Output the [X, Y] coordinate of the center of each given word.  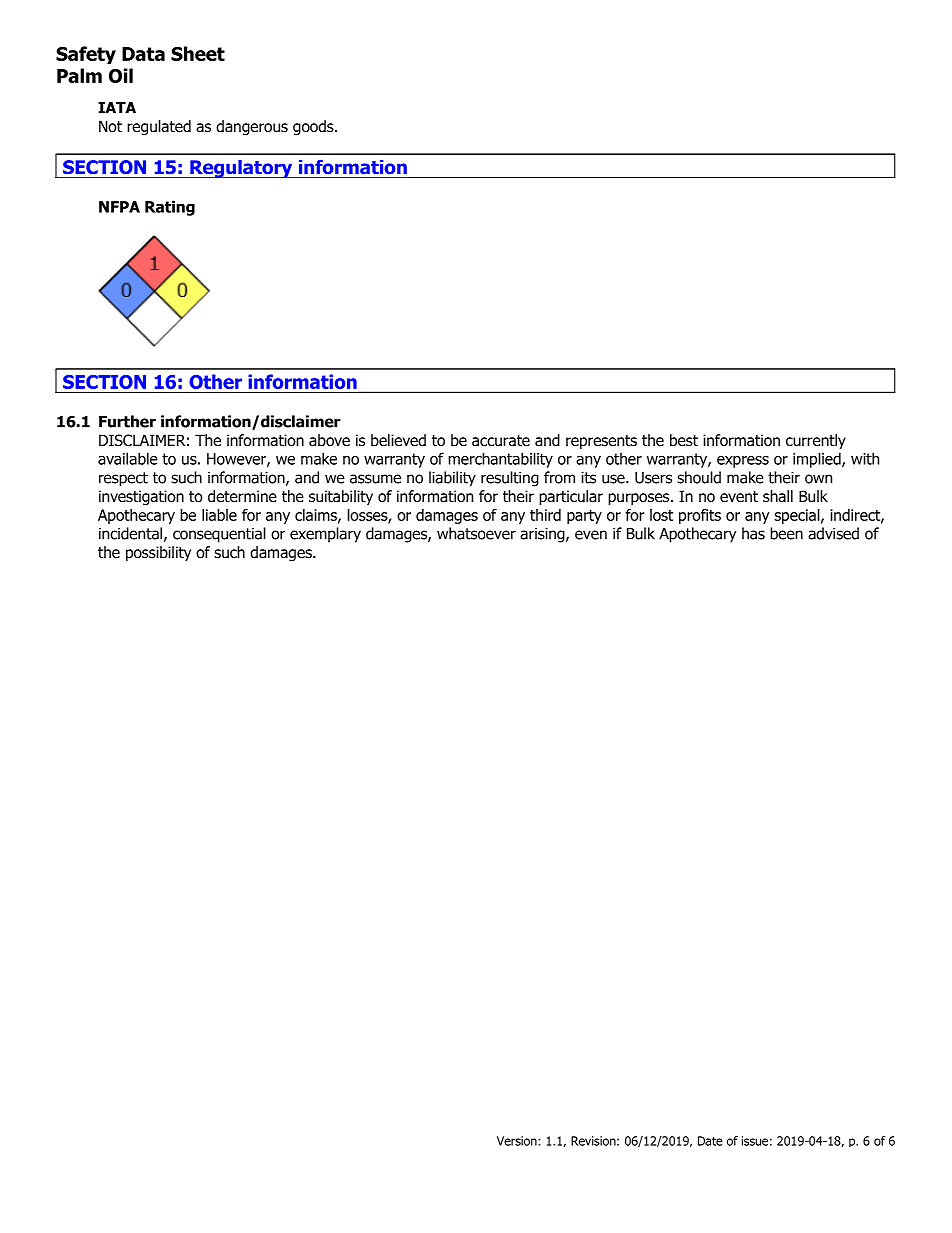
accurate [501, 441]
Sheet [198, 53]
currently [816, 441]
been [786, 533]
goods [314, 127]
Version [518, 1141]
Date [710, 1141]
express [743, 462]
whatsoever [476, 533]
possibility [158, 553]
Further [127, 421]
